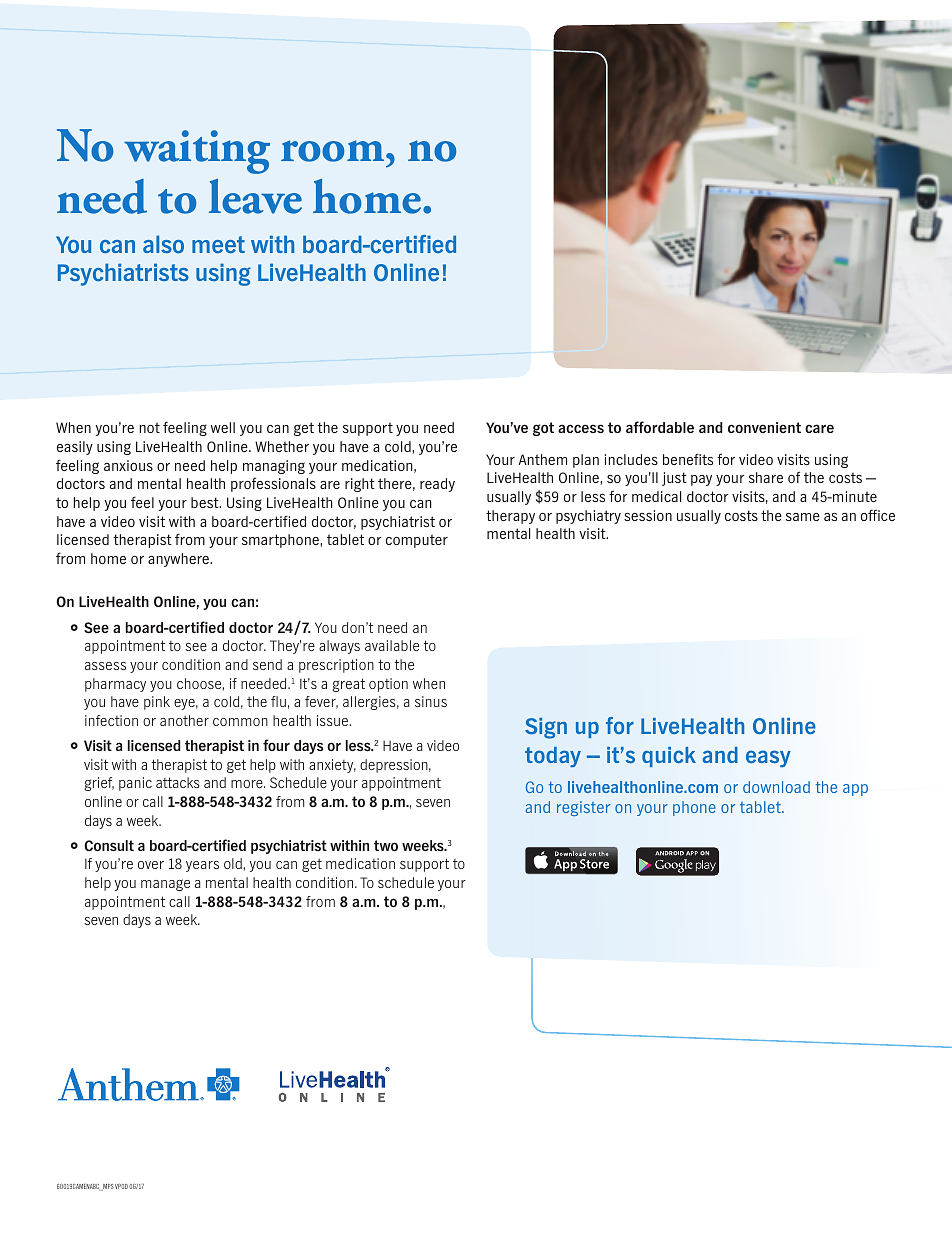 The image size is (952, 1233). I want to click on well, so click(223, 427).
